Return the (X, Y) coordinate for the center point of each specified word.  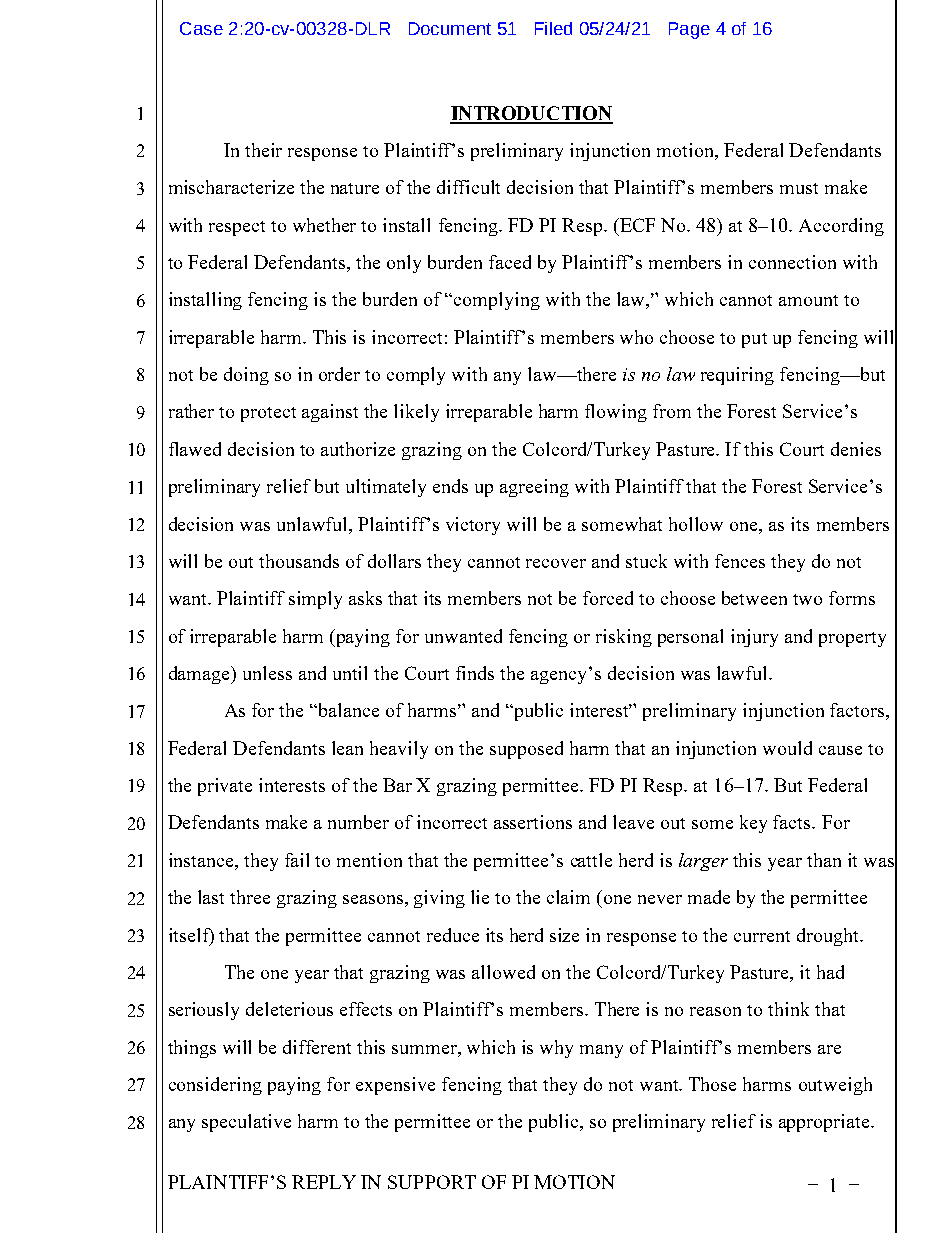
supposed (526, 750)
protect (268, 414)
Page (689, 30)
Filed (553, 28)
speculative (246, 1123)
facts (793, 822)
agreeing (534, 488)
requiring (737, 376)
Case (201, 28)
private (225, 787)
